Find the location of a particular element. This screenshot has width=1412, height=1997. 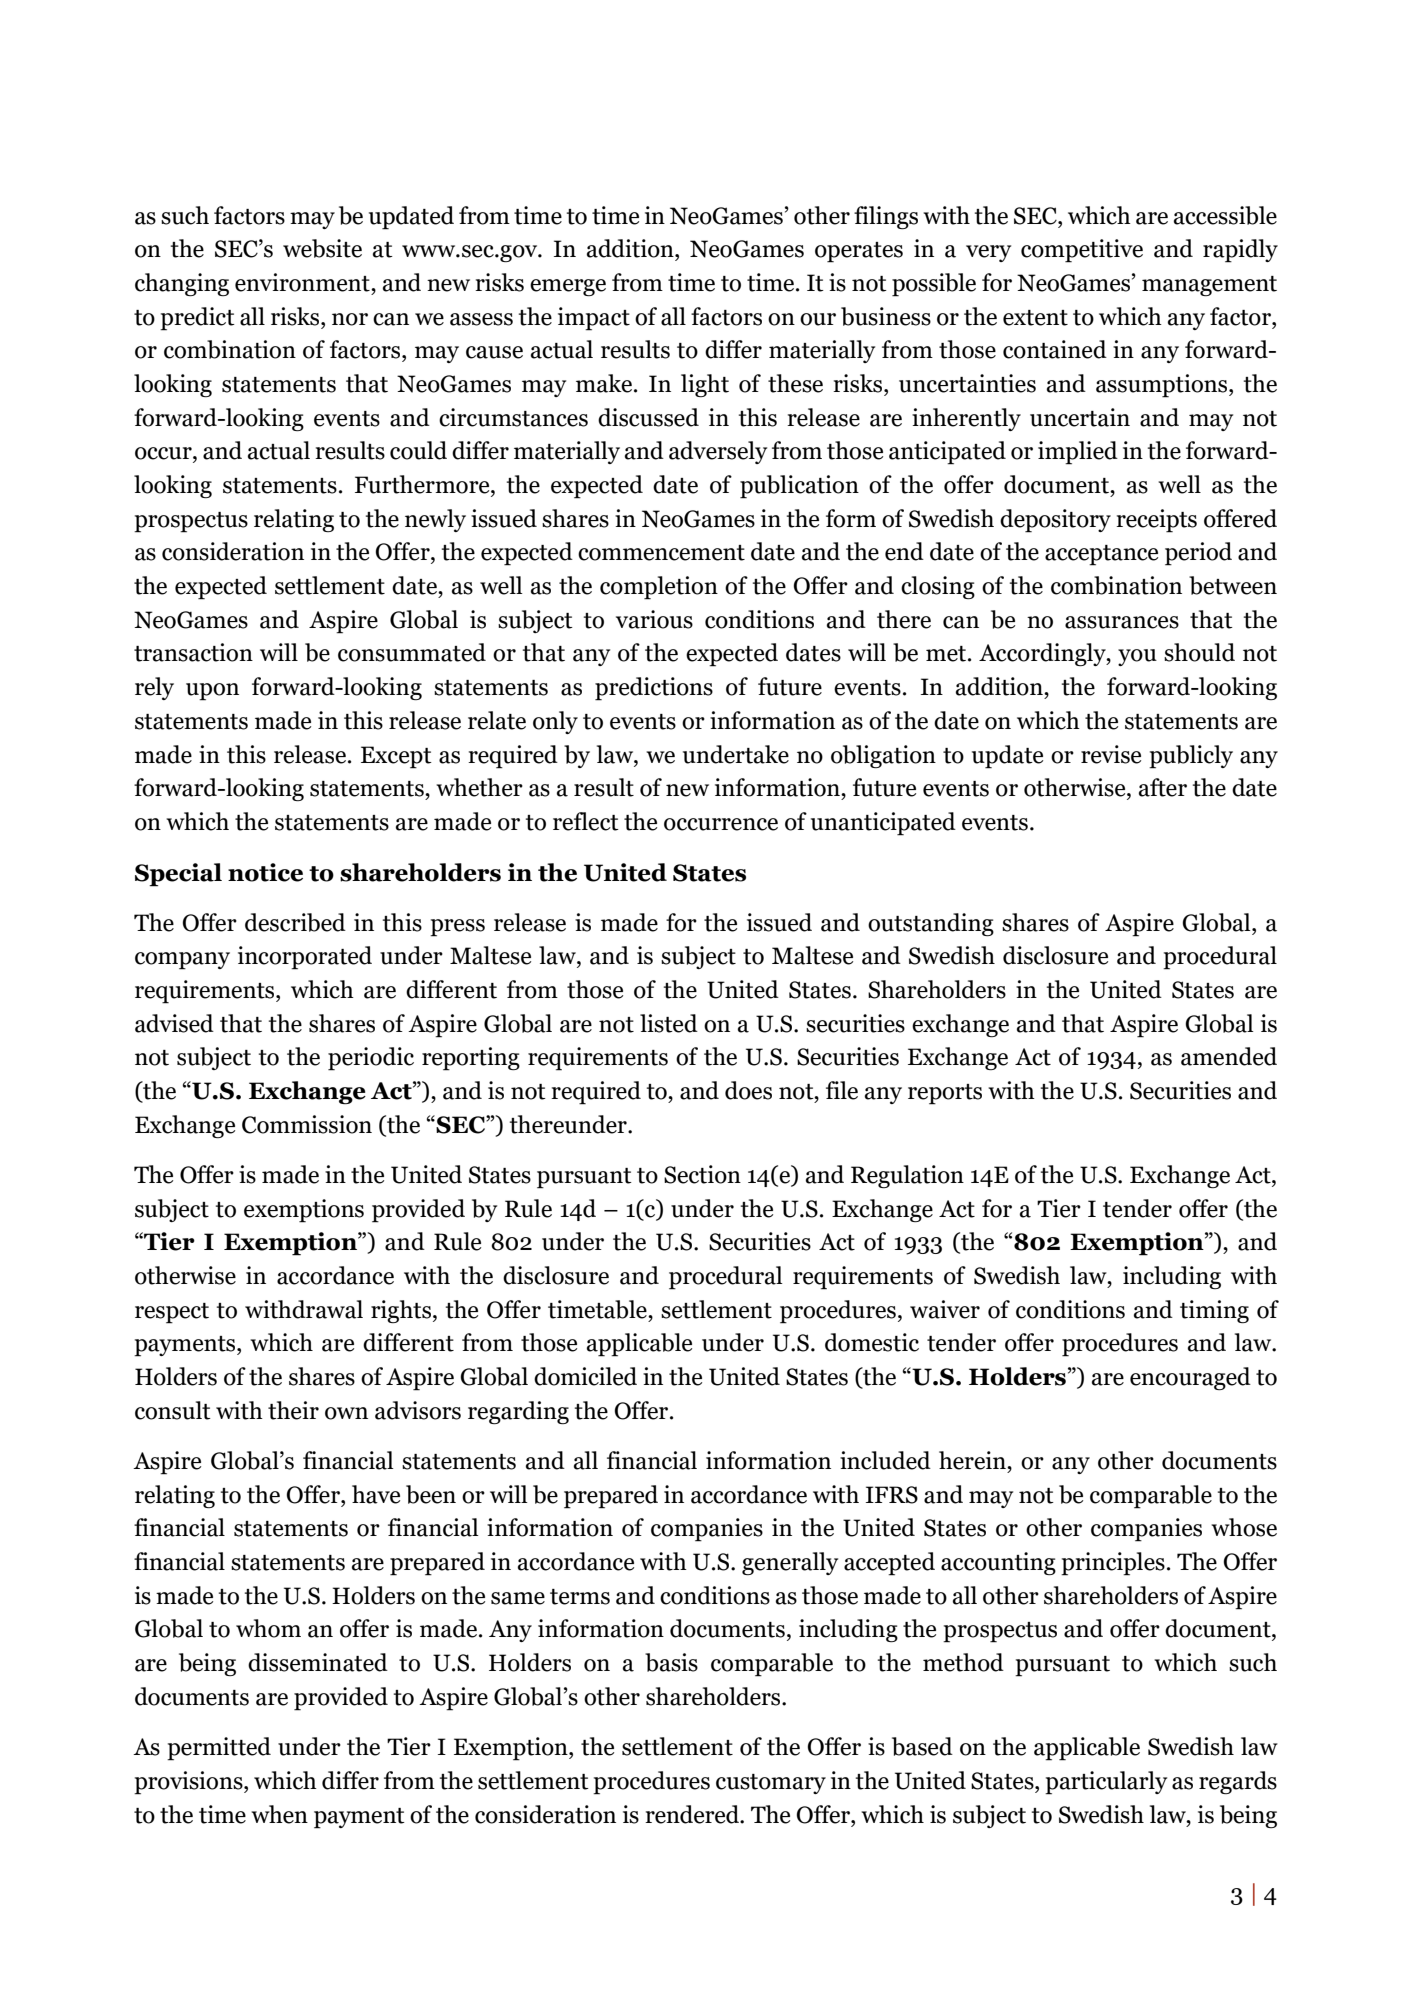

environment is located at coordinates (303, 282).
